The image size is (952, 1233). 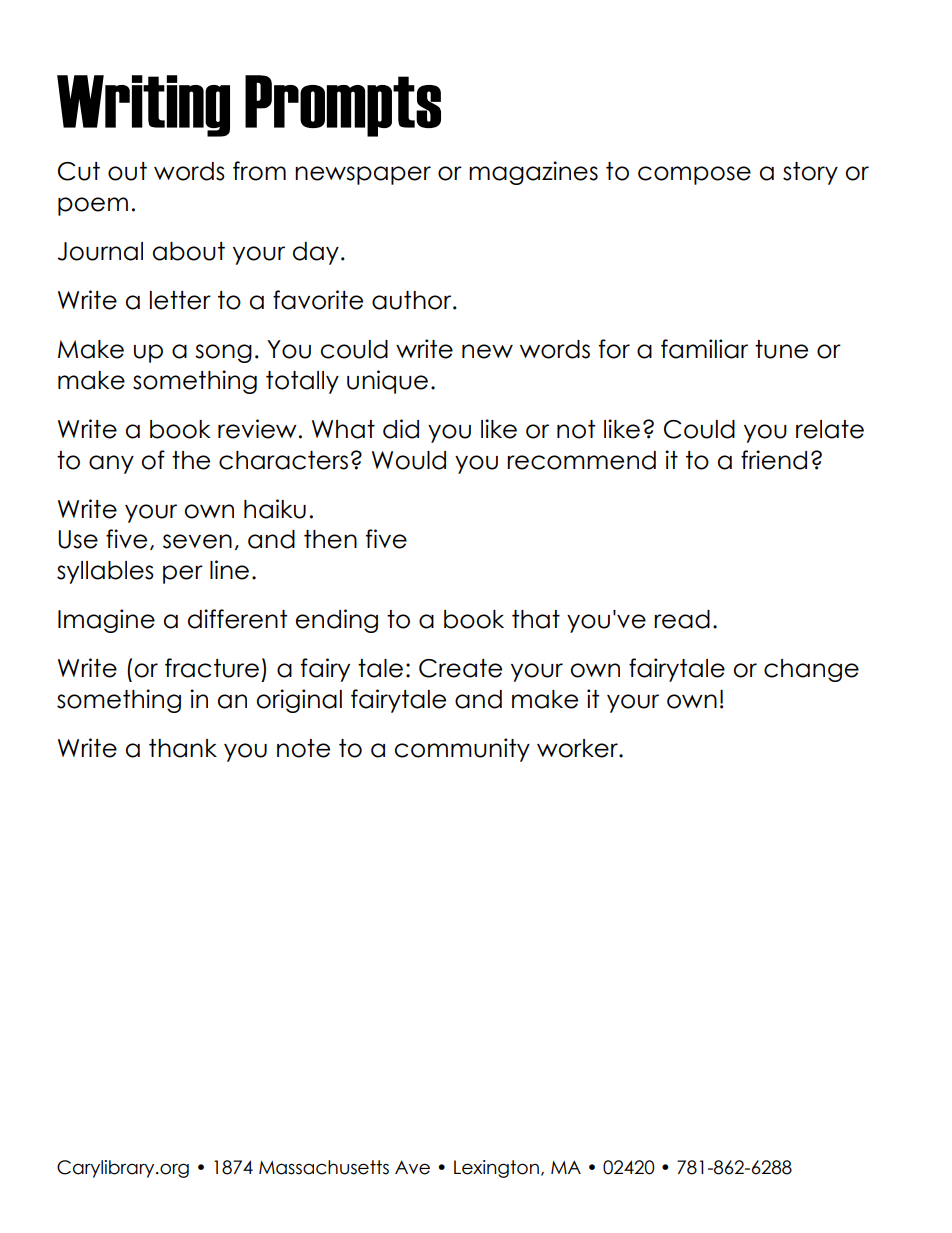 What do you see at coordinates (460, 668) in the page?
I see `Create` at bounding box center [460, 668].
